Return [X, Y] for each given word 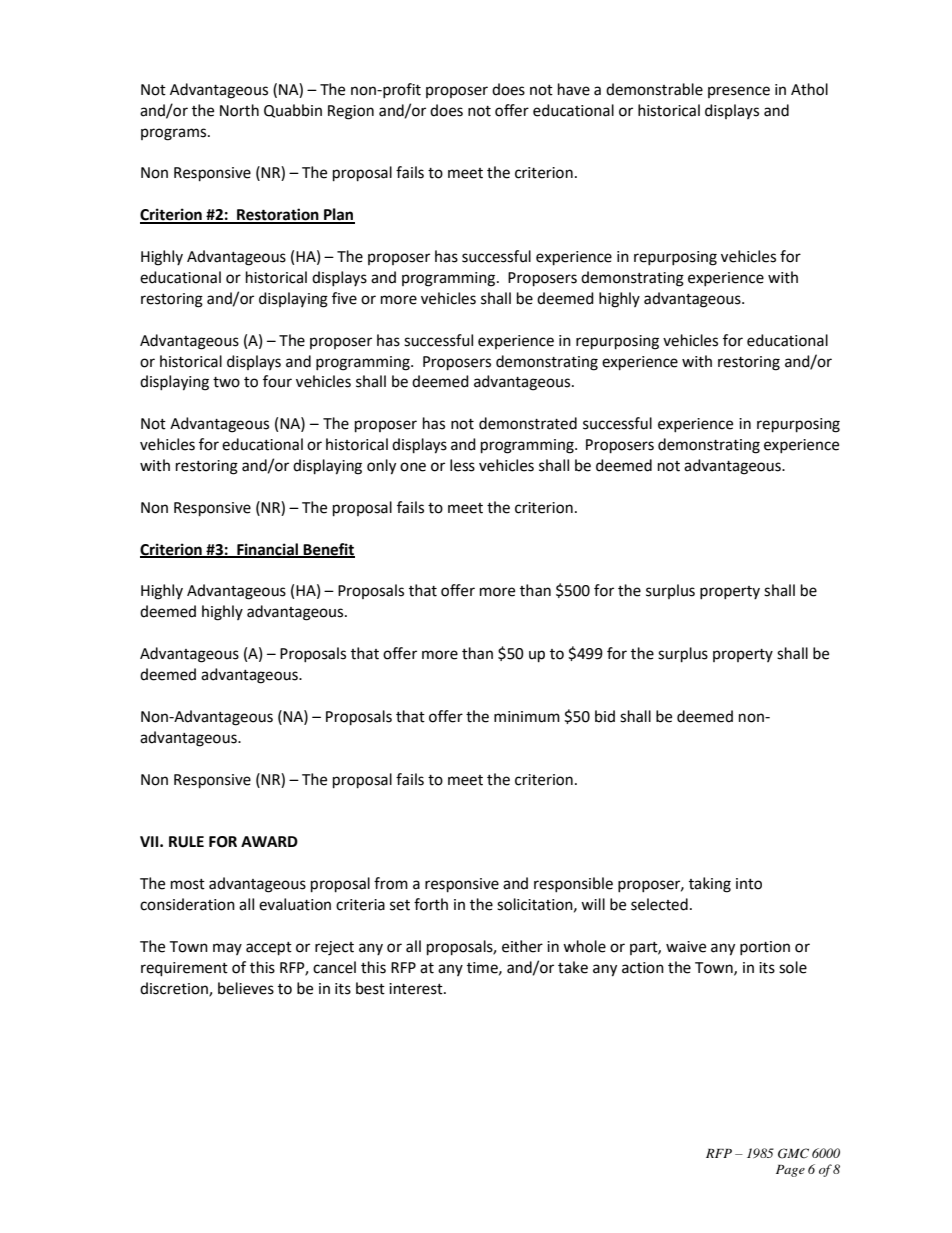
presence [739, 92]
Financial [268, 550]
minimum [527, 717]
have [574, 89]
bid [605, 716]
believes [246, 988]
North [239, 110]
